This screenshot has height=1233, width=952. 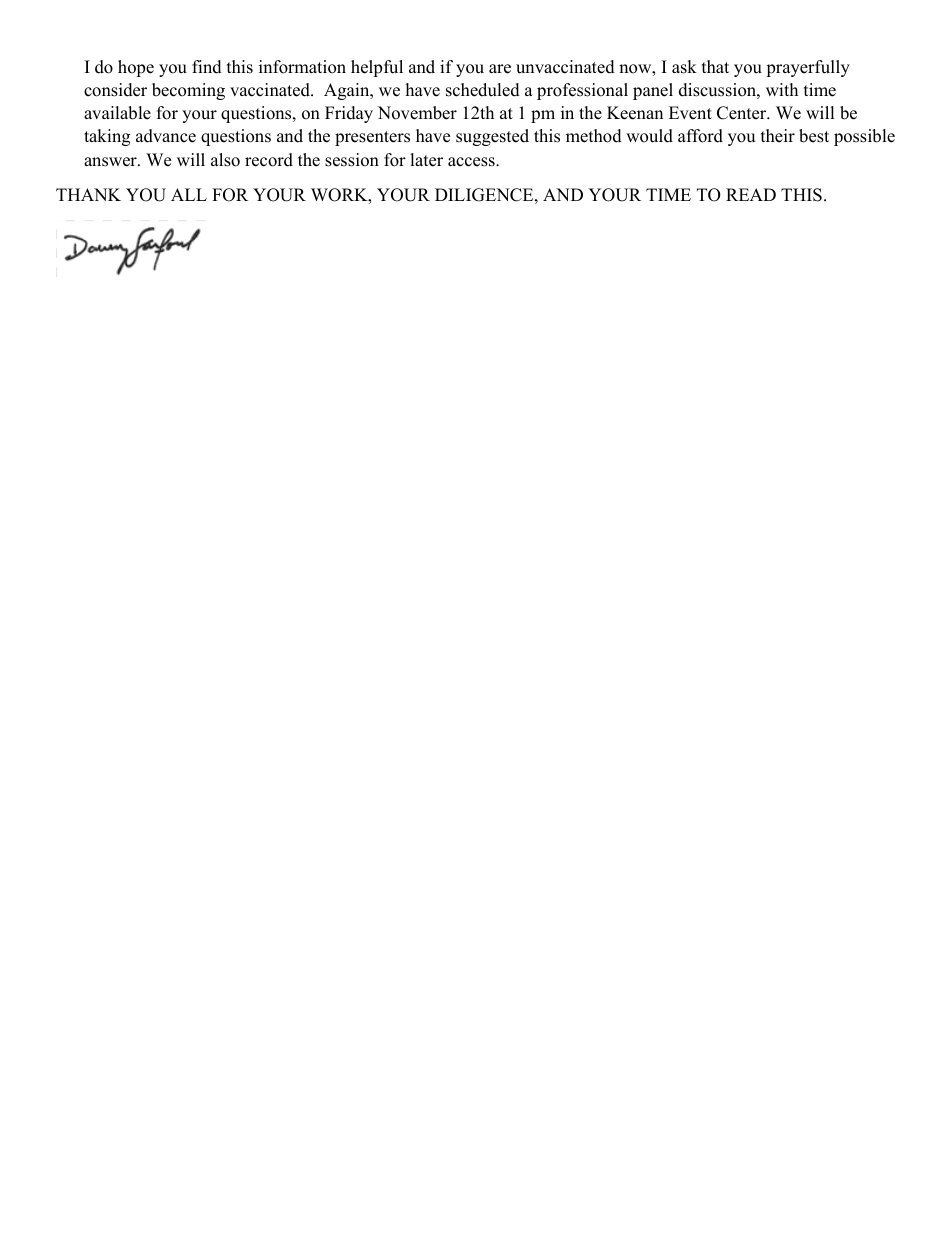 I want to click on their, so click(x=778, y=136).
